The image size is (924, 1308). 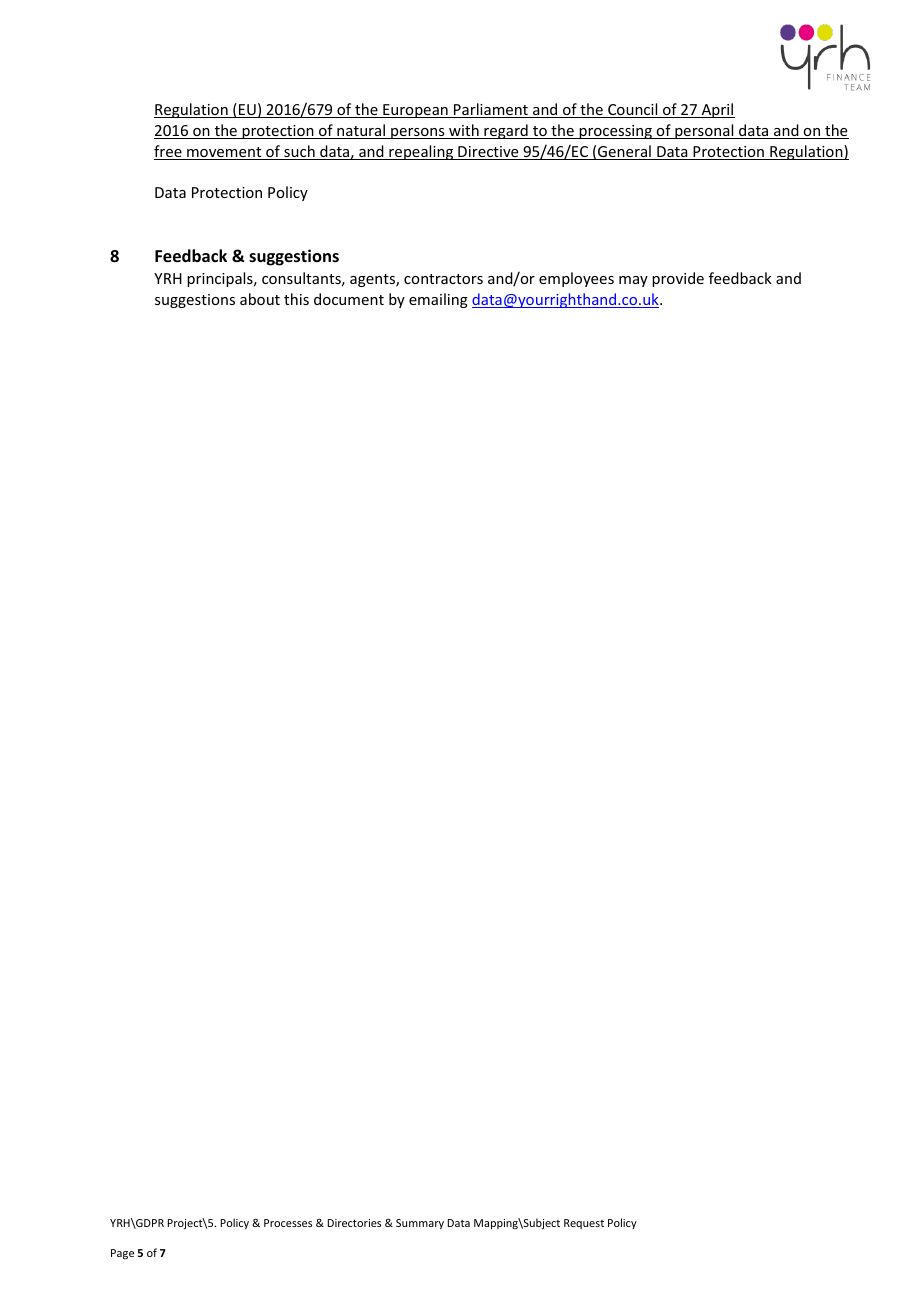 I want to click on repealing, so click(x=421, y=152).
